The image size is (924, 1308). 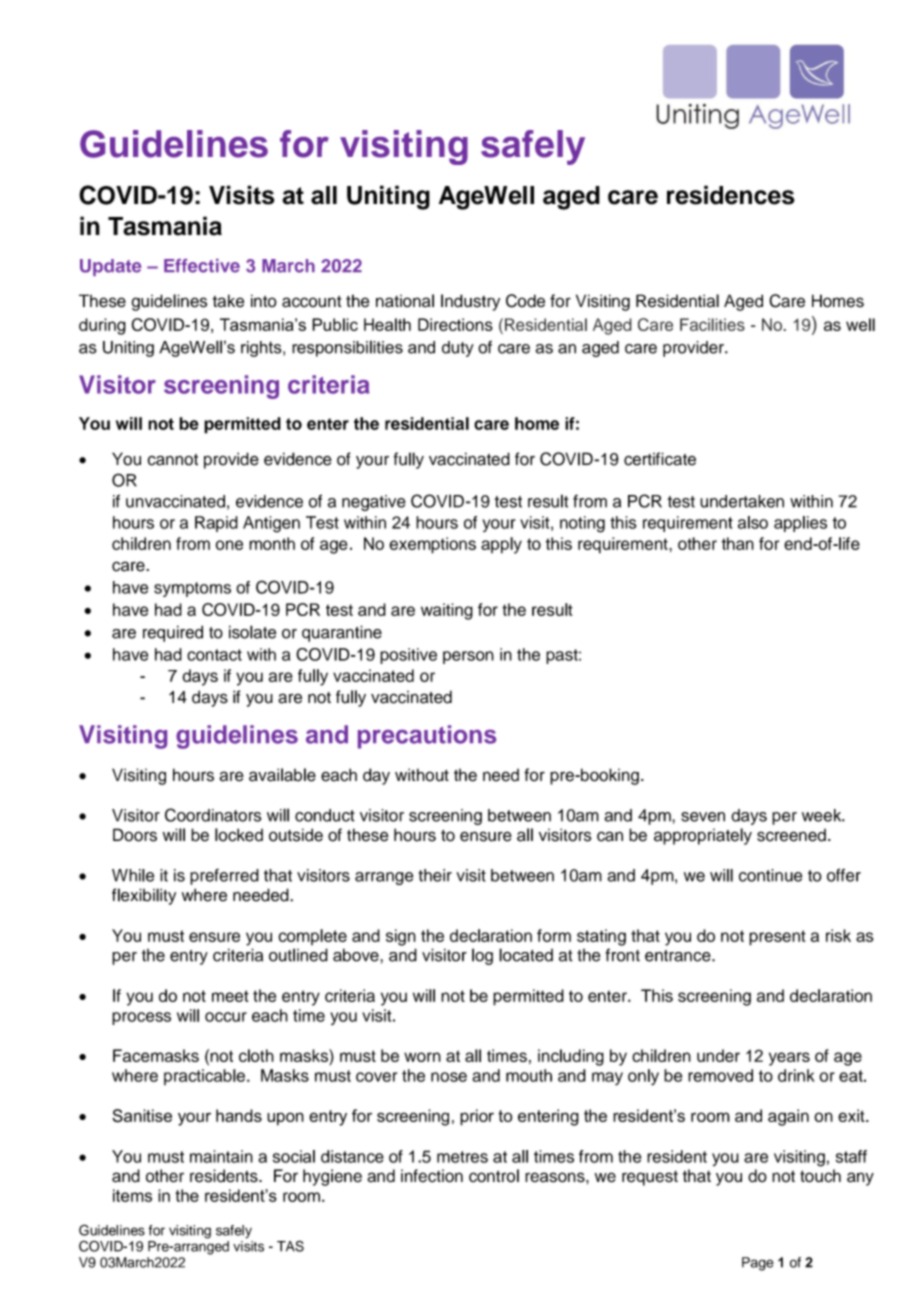 I want to click on occur, so click(x=226, y=1017).
